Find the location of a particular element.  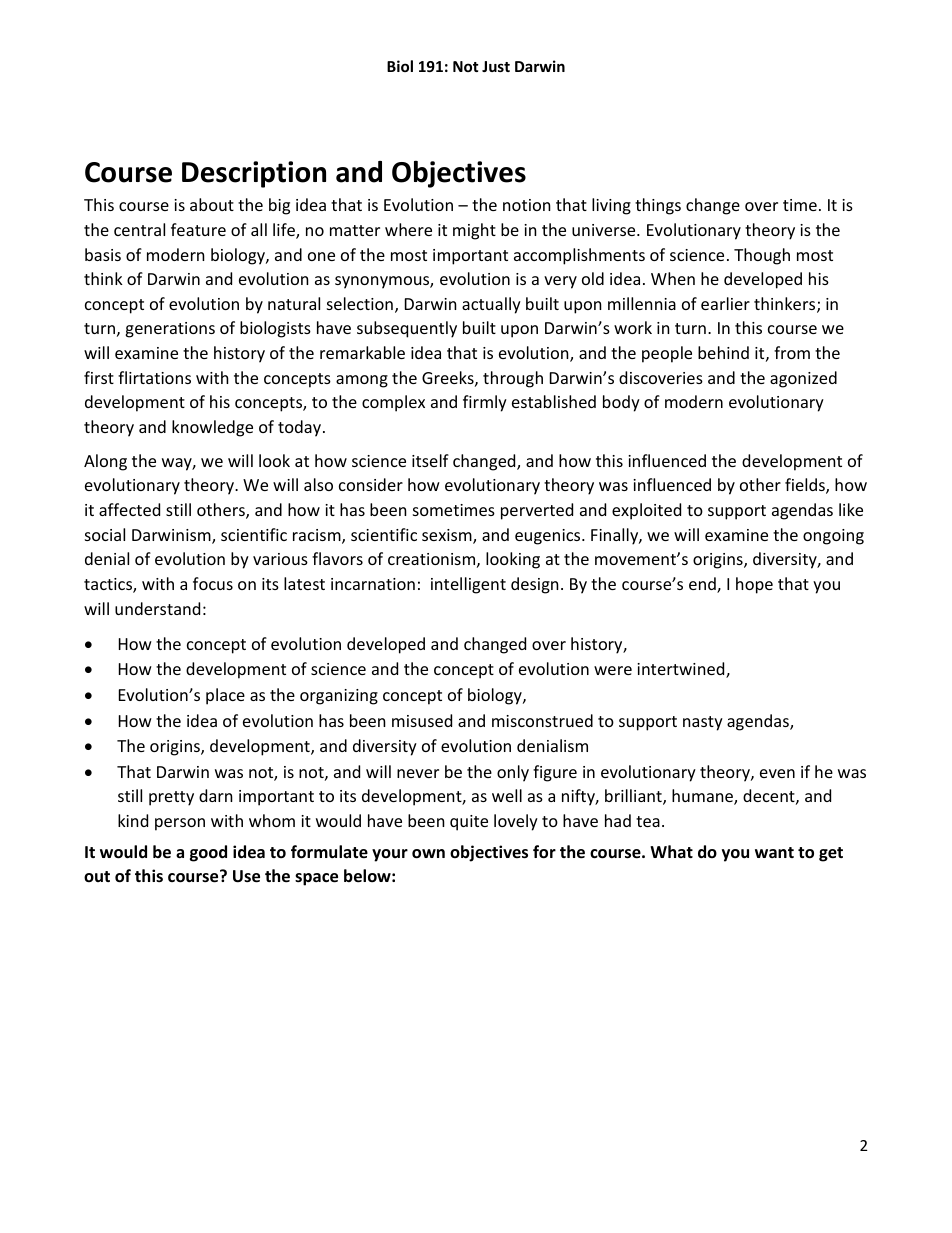

knowledge is located at coordinates (212, 428).
